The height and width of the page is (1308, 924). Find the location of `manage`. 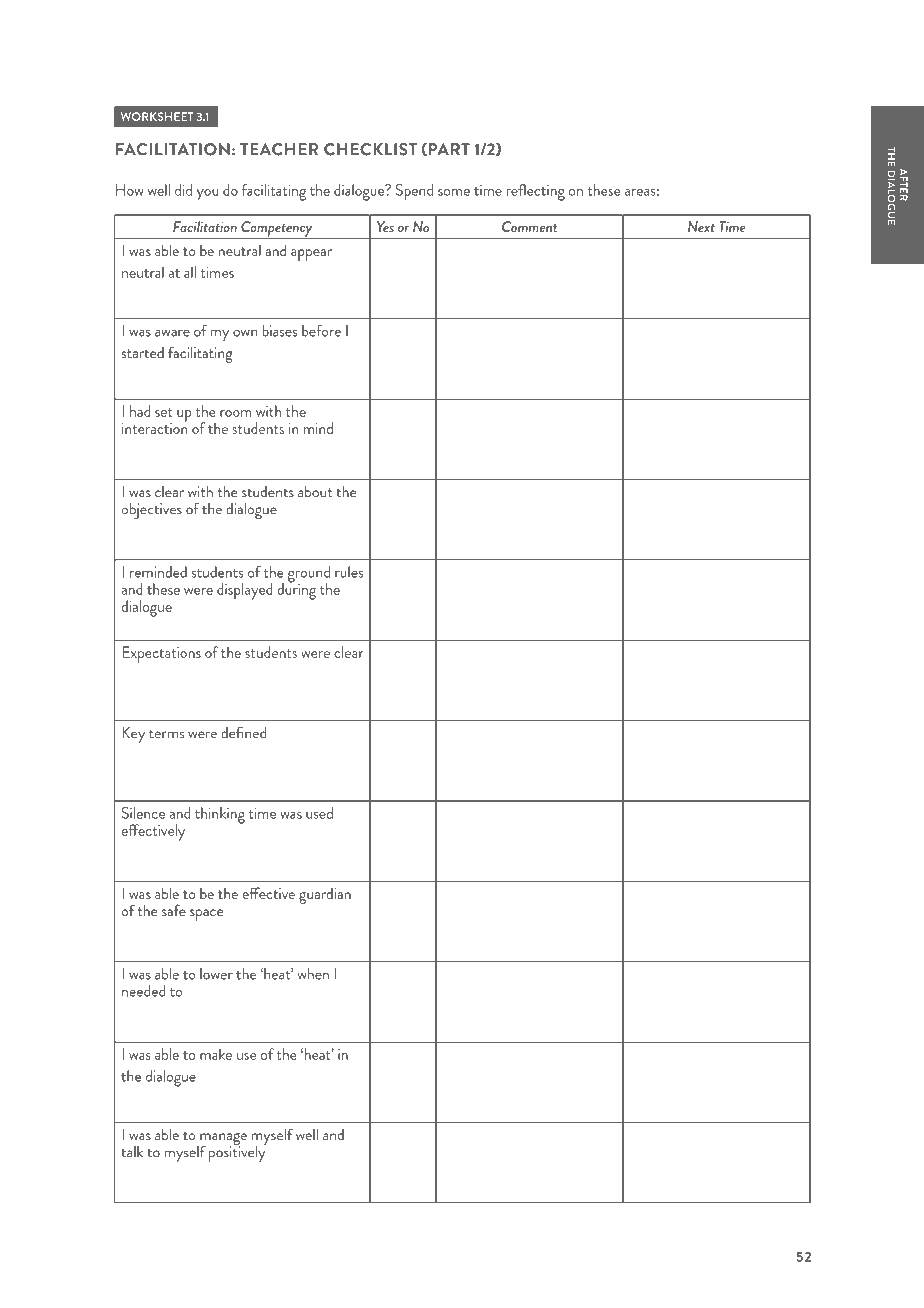

manage is located at coordinates (222, 1140).
